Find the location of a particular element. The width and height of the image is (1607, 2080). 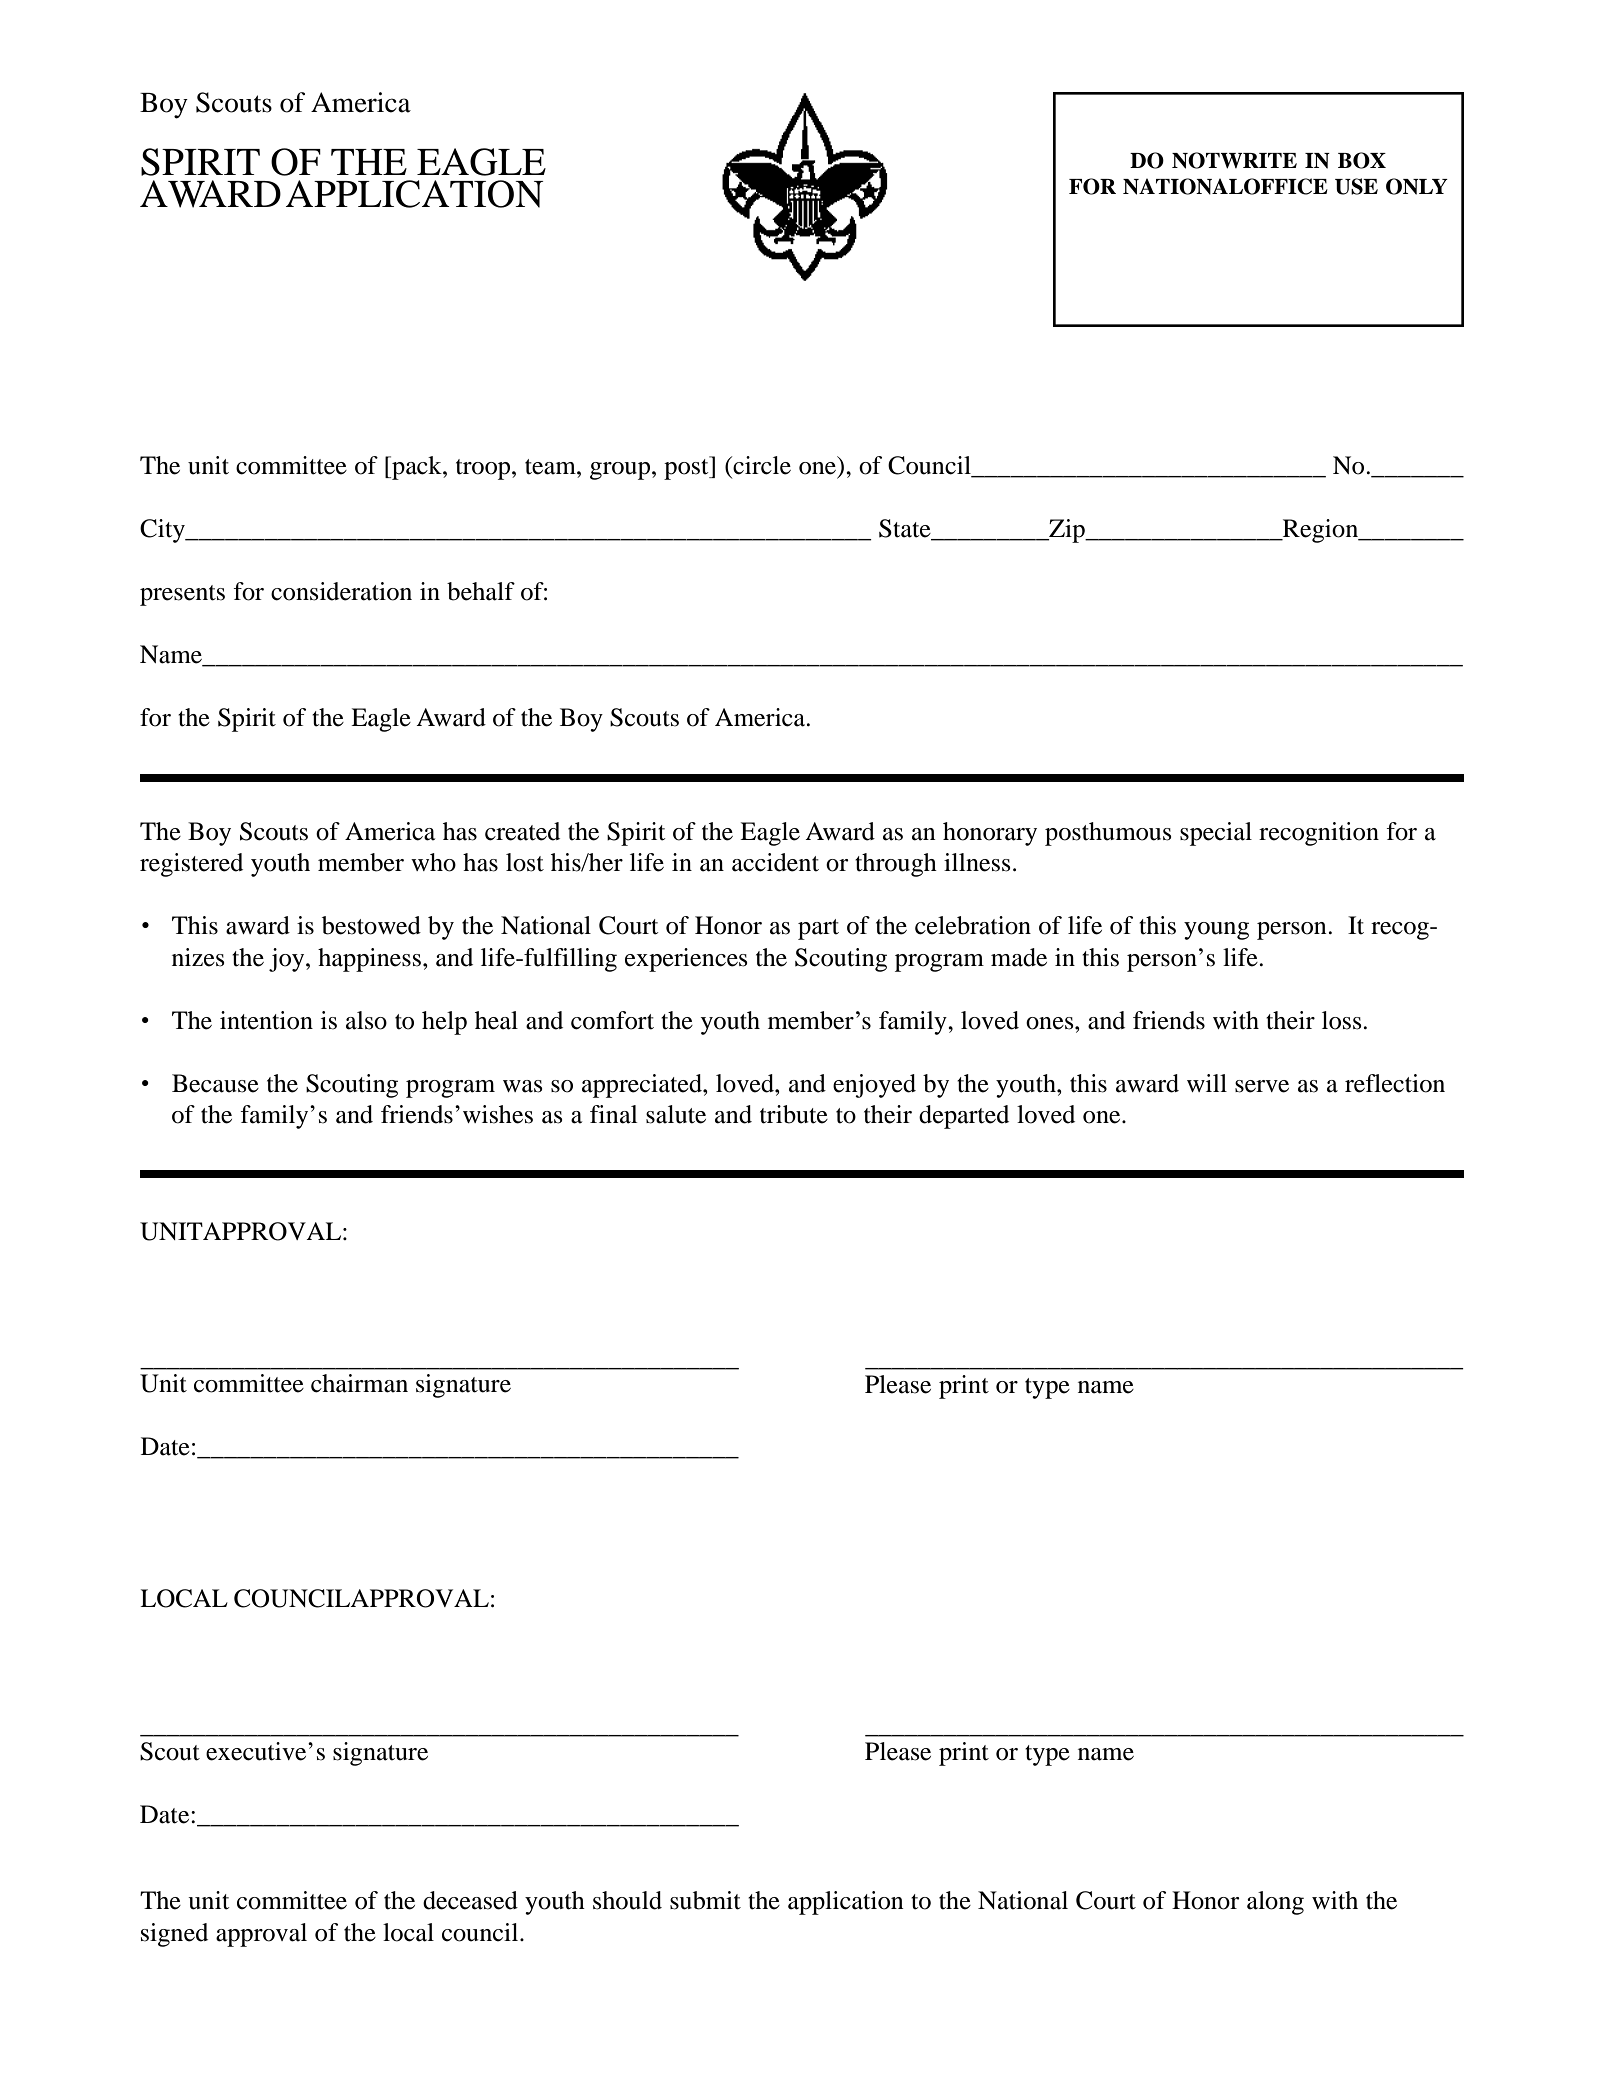

circle is located at coordinates (761, 465).
